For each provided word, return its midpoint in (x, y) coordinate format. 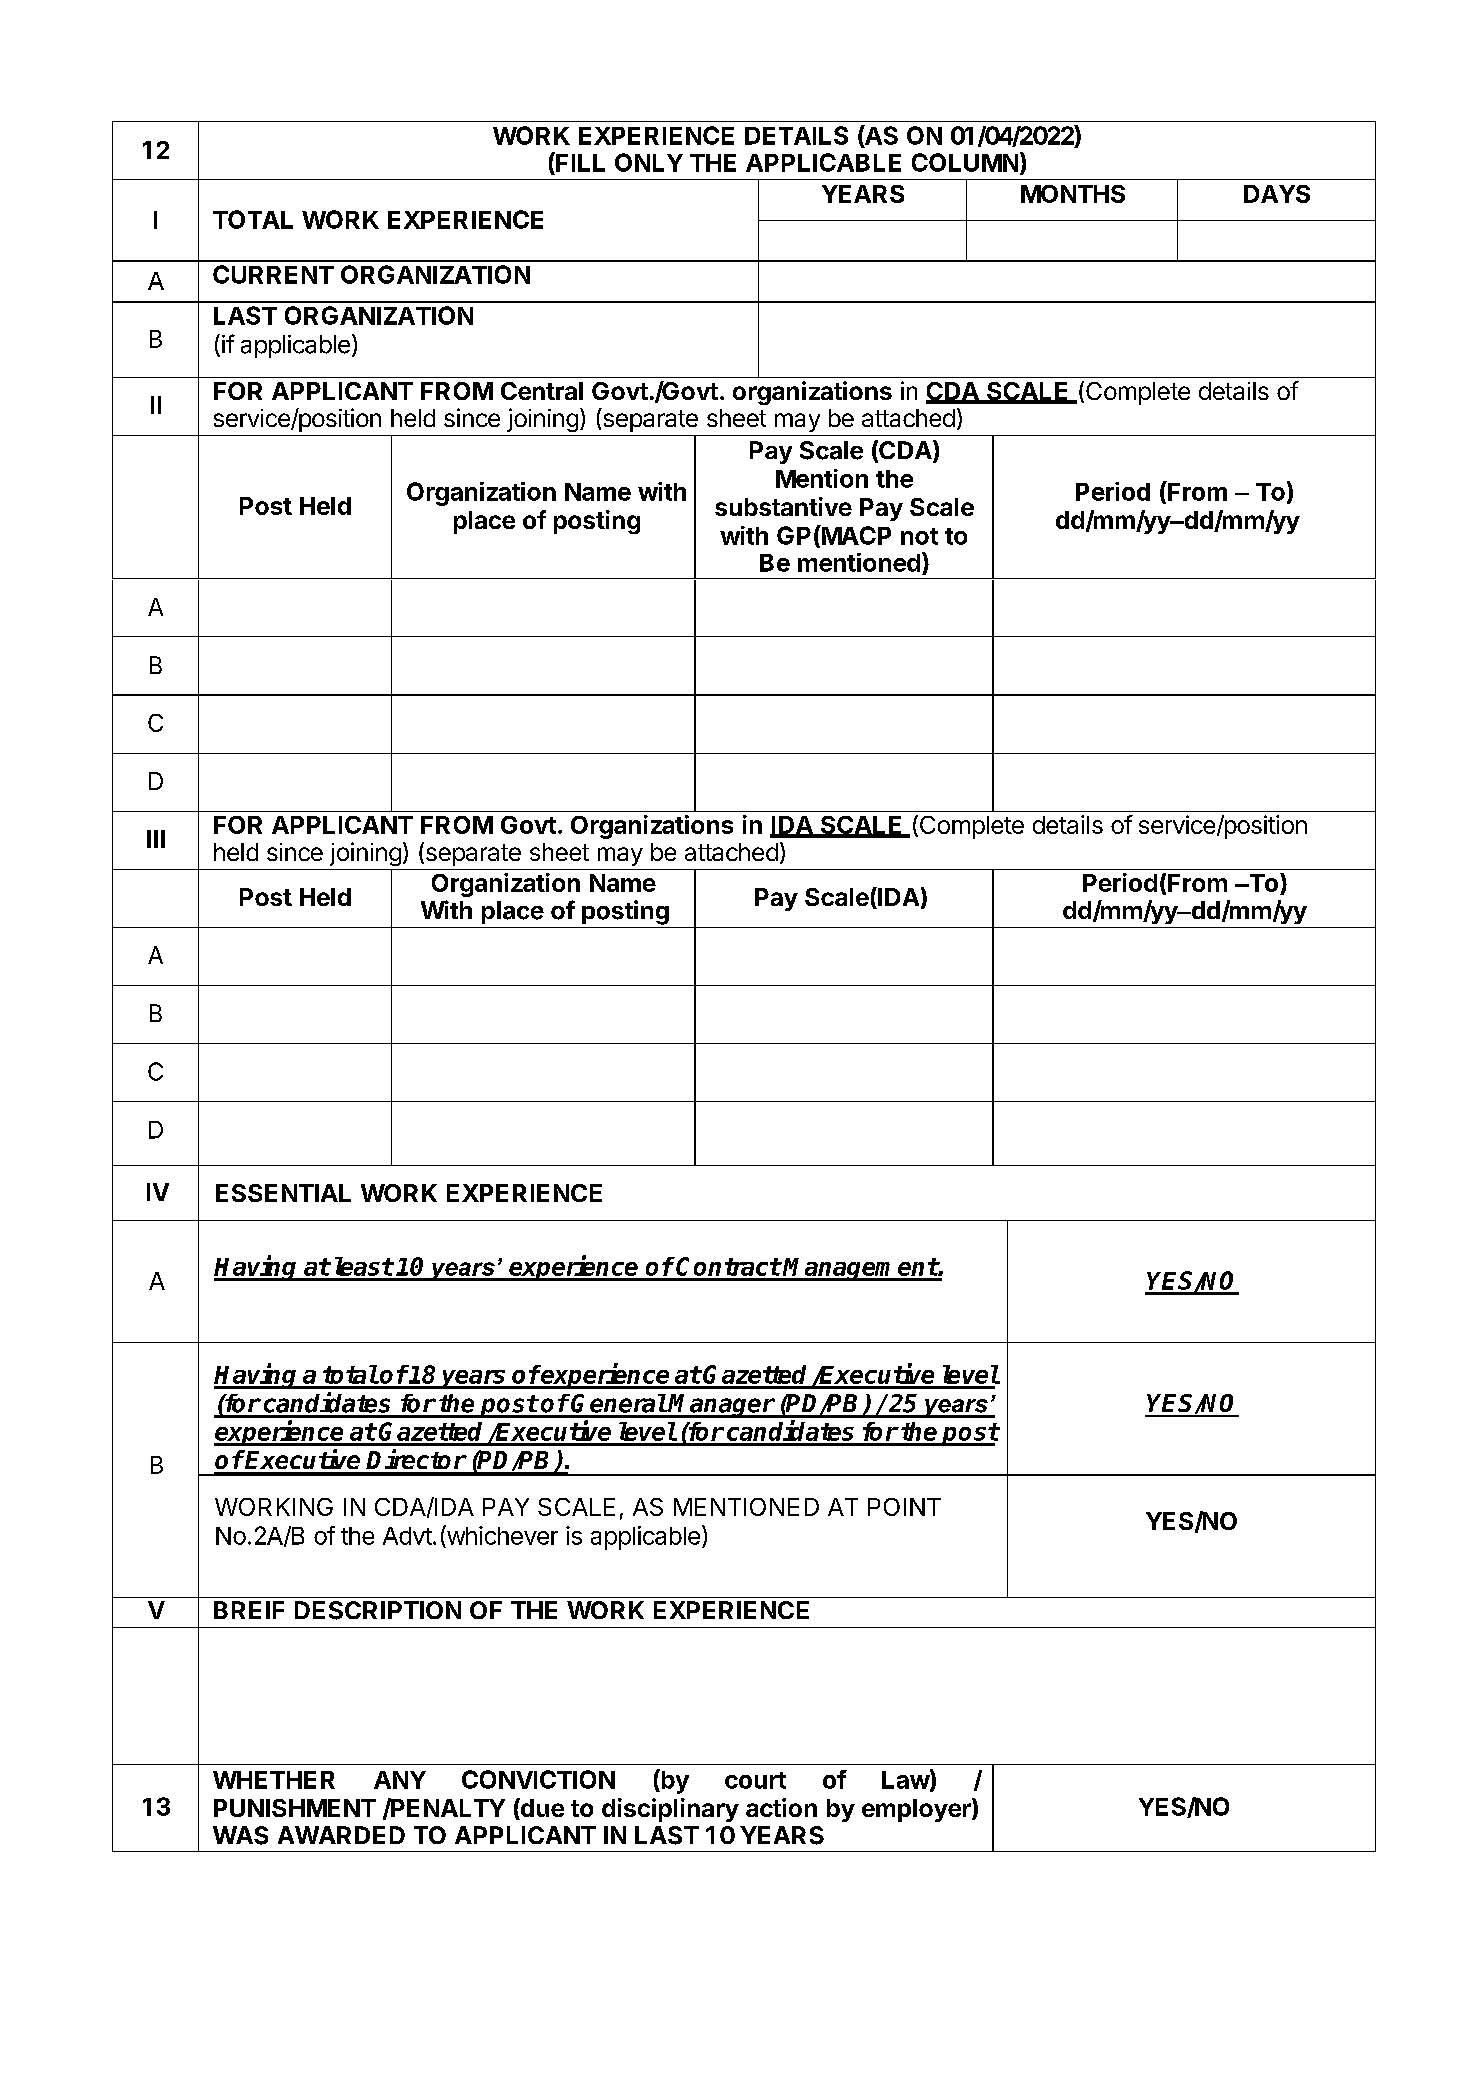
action (781, 1807)
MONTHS (1073, 194)
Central (542, 391)
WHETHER (274, 1780)
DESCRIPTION (378, 1610)
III (156, 839)
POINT (904, 1507)
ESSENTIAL (283, 1193)
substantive (783, 506)
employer (917, 1810)
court (755, 1780)
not (919, 536)
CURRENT (273, 274)
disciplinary (670, 1810)
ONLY (649, 162)
